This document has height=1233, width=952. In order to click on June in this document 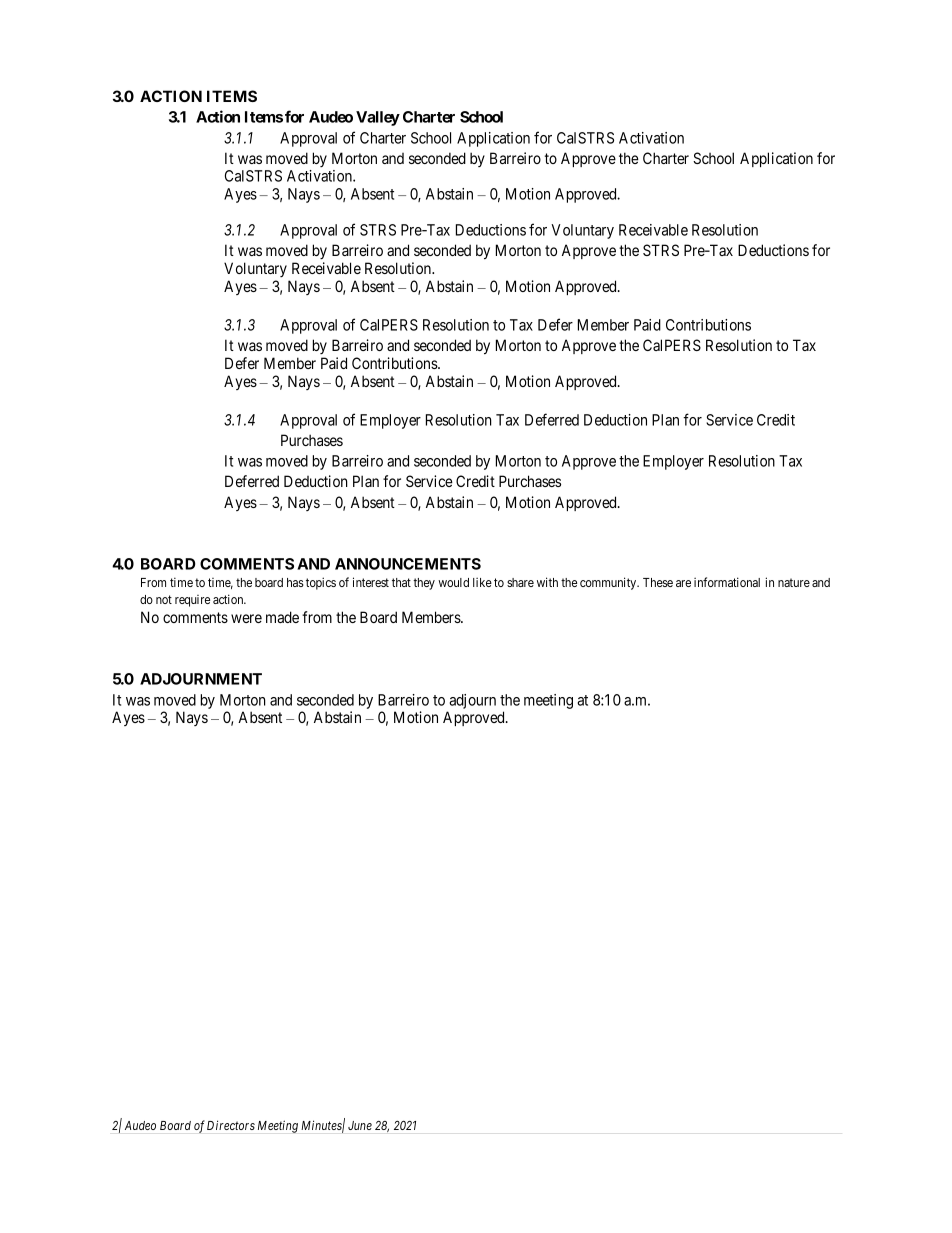, I will do `click(360, 1125)`.
